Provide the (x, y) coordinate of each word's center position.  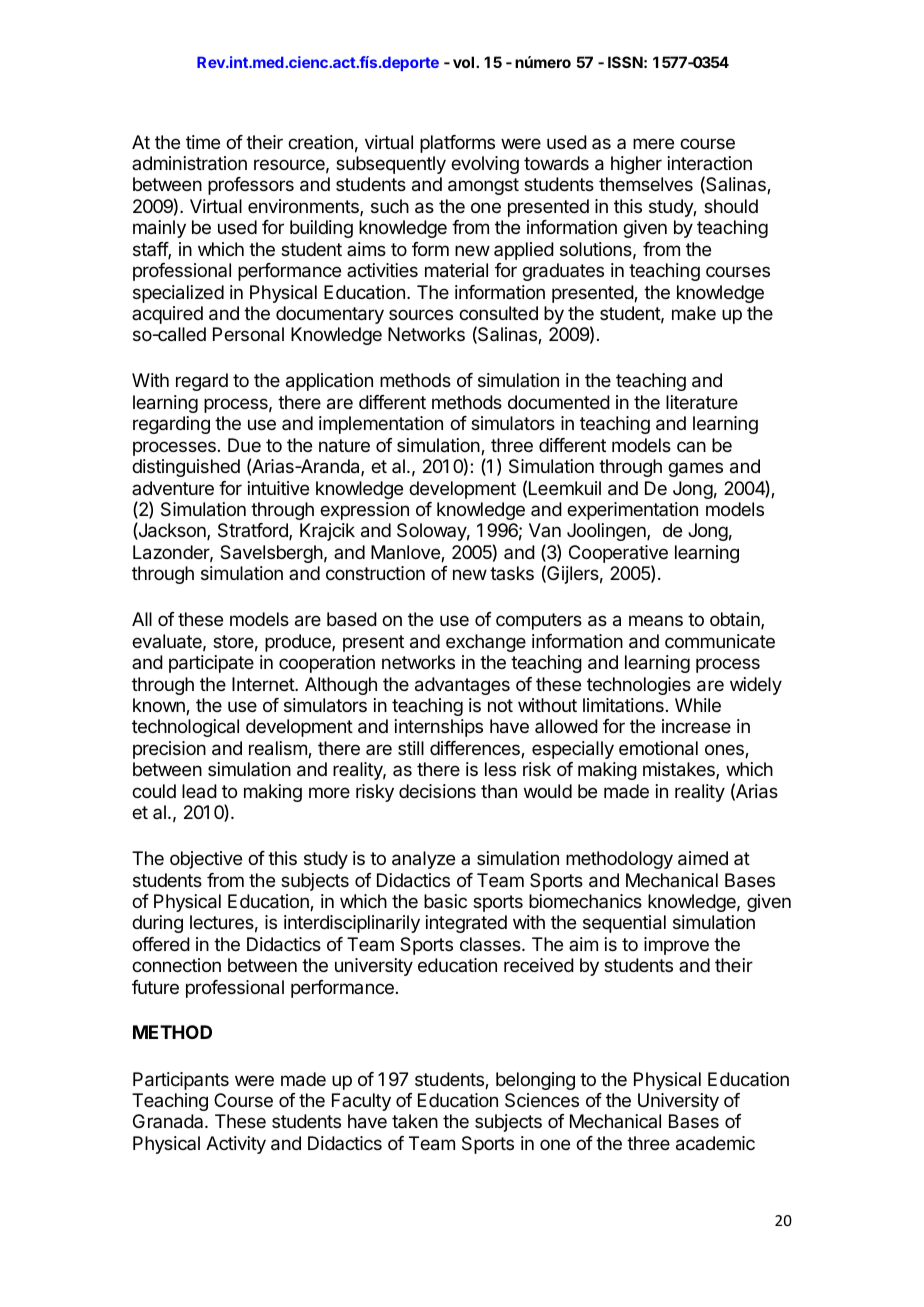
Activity (236, 1145)
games (695, 469)
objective (206, 860)
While (698, 705)
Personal (248, 334)
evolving (485, 165)
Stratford (254, 531)
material (456, 270)
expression (364, 511)
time (203, 142)
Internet (264, 684)
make (694, 313)
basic (445, 901)
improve (676, 946)
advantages (462, 686)
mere (653, 143)
